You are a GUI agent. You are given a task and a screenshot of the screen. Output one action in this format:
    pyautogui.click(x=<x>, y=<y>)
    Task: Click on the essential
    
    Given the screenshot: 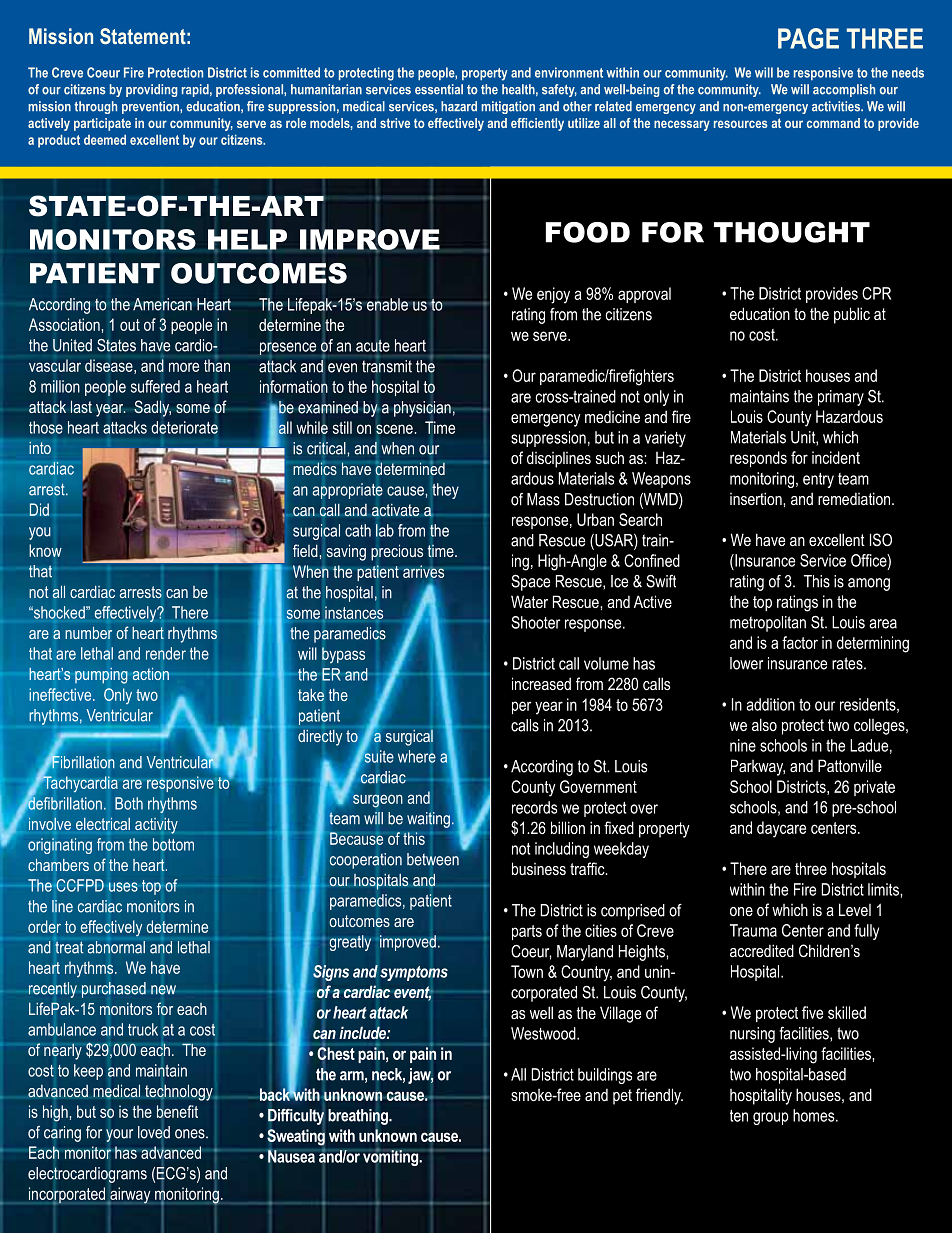 What is the action you would take?
    pyautogui.click(x=439, y=89)
